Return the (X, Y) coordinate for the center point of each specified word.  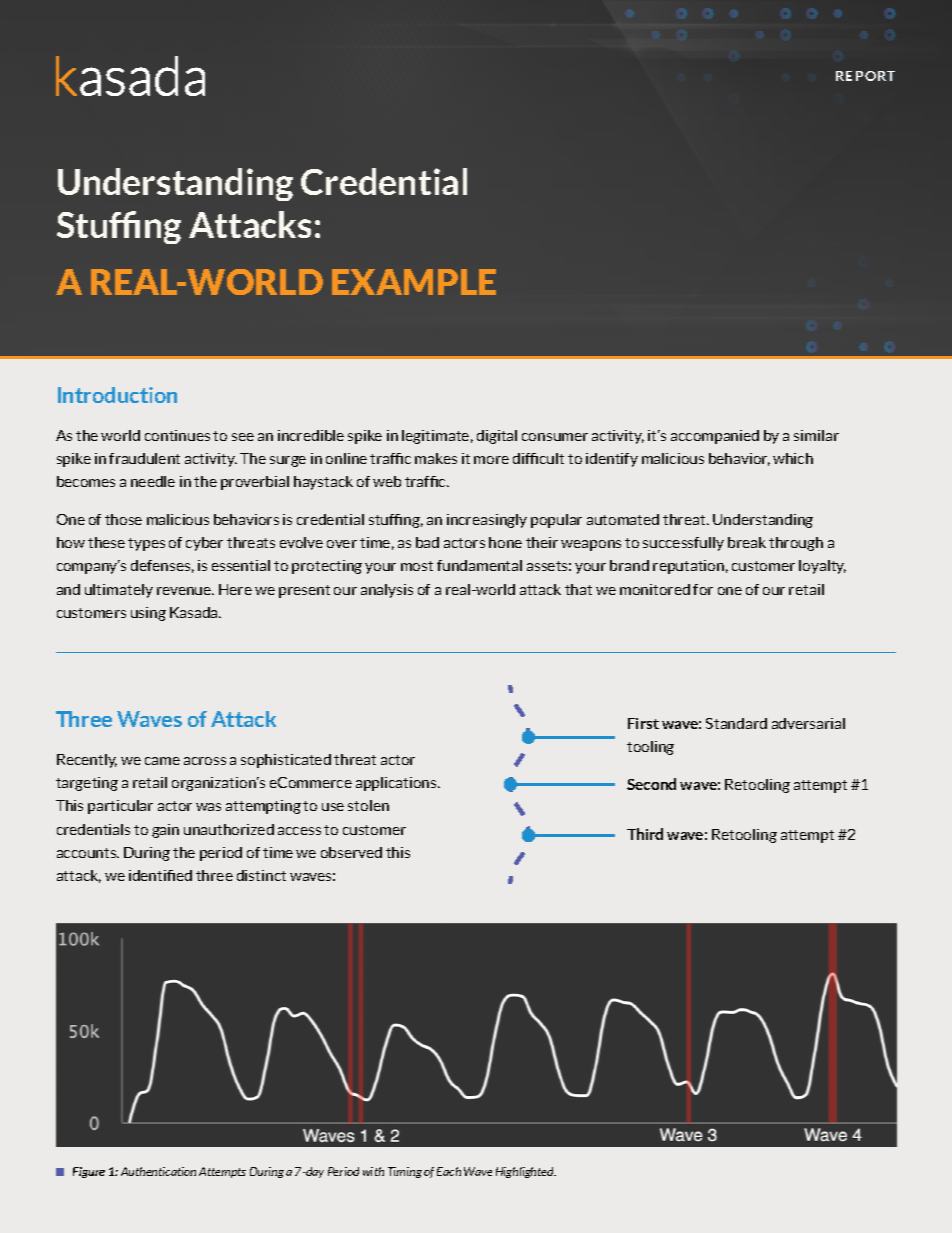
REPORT (865, 76)
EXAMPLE (414, 282)
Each (449, 1171)
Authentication (158, 1171)
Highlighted (526, 1172)
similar (816, 435)
